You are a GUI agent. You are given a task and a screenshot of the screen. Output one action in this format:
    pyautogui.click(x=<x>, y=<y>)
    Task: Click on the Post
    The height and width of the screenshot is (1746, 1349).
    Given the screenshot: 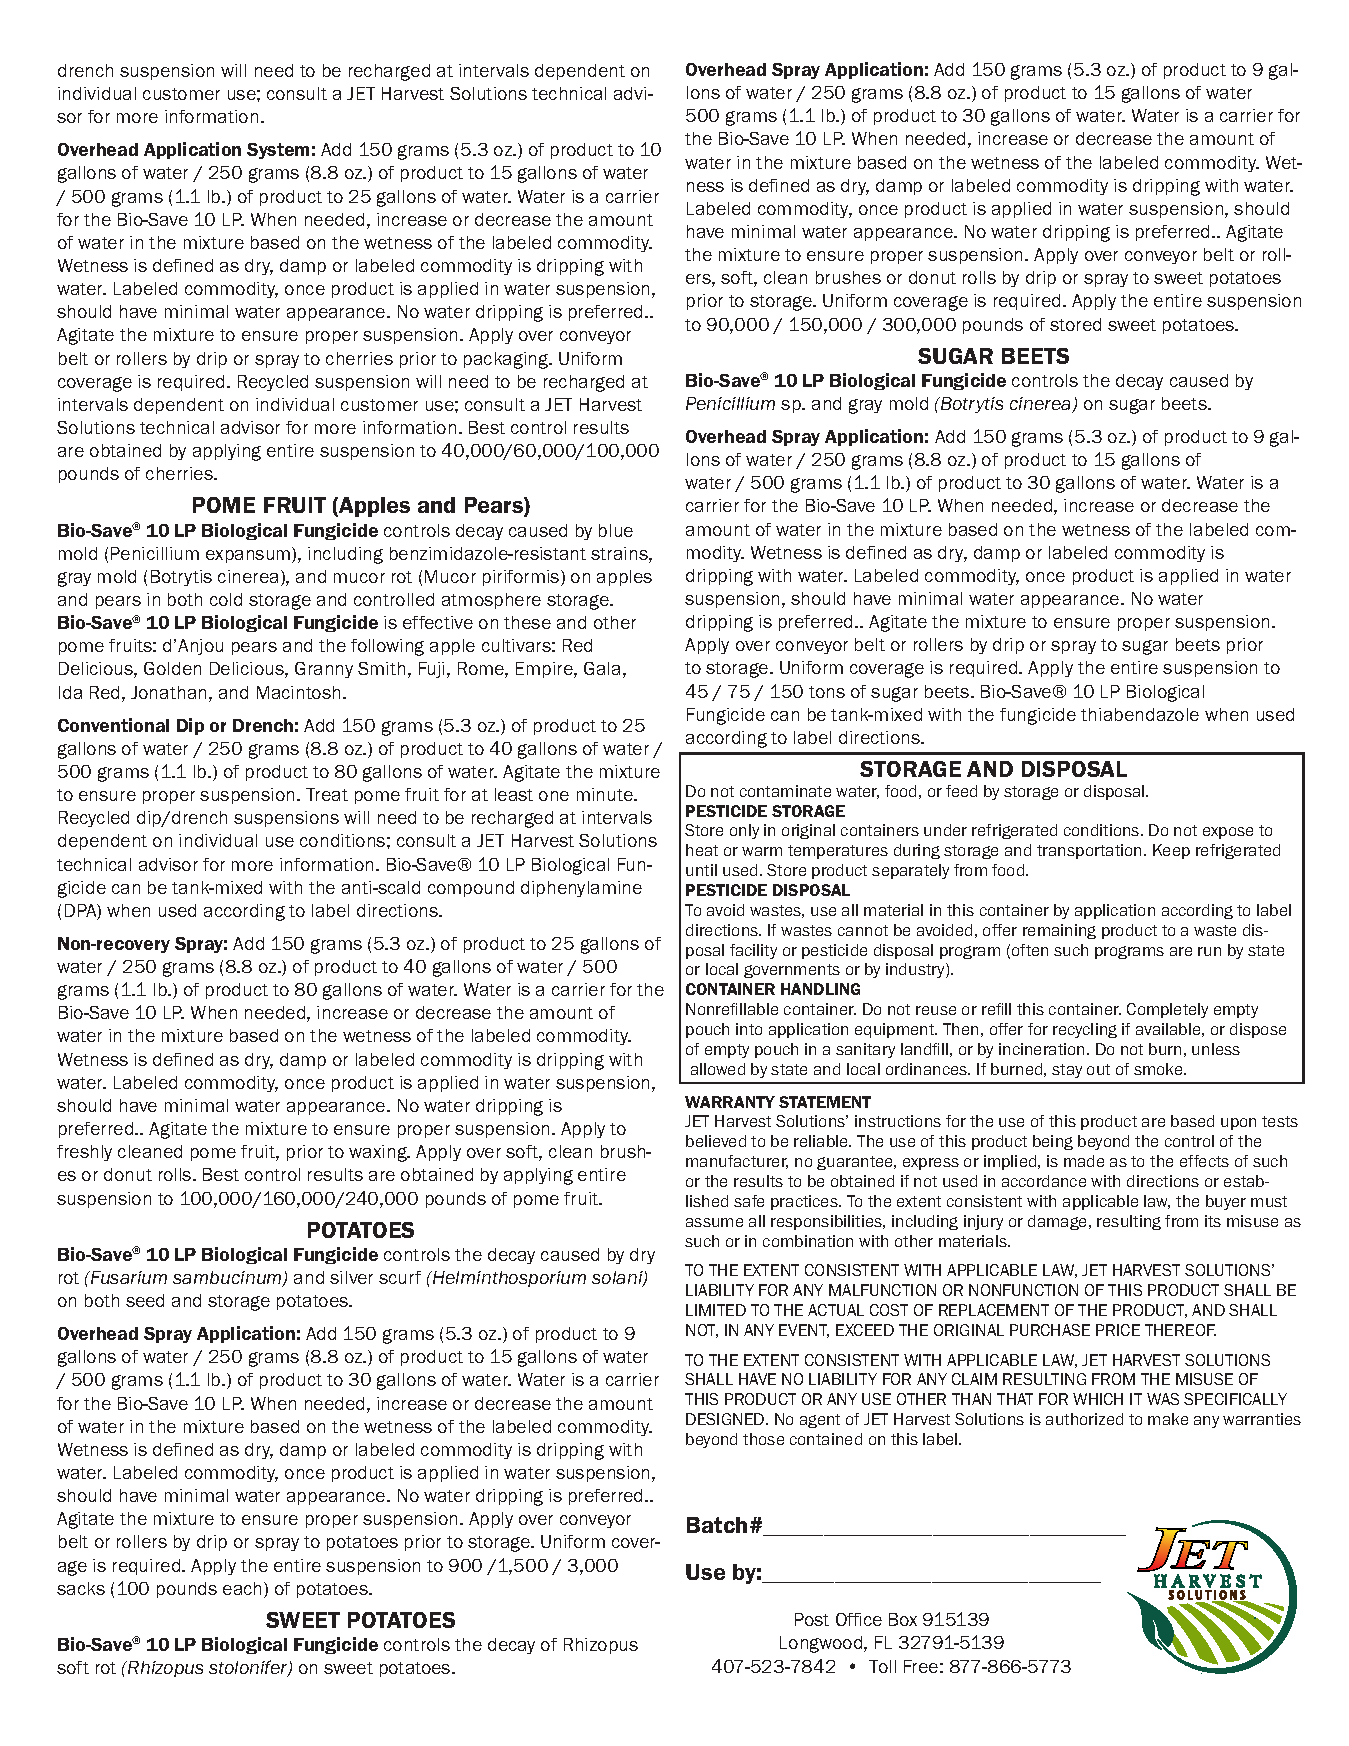 What is the action you would take?
    pyautogui.click(x=812, y=1619)
